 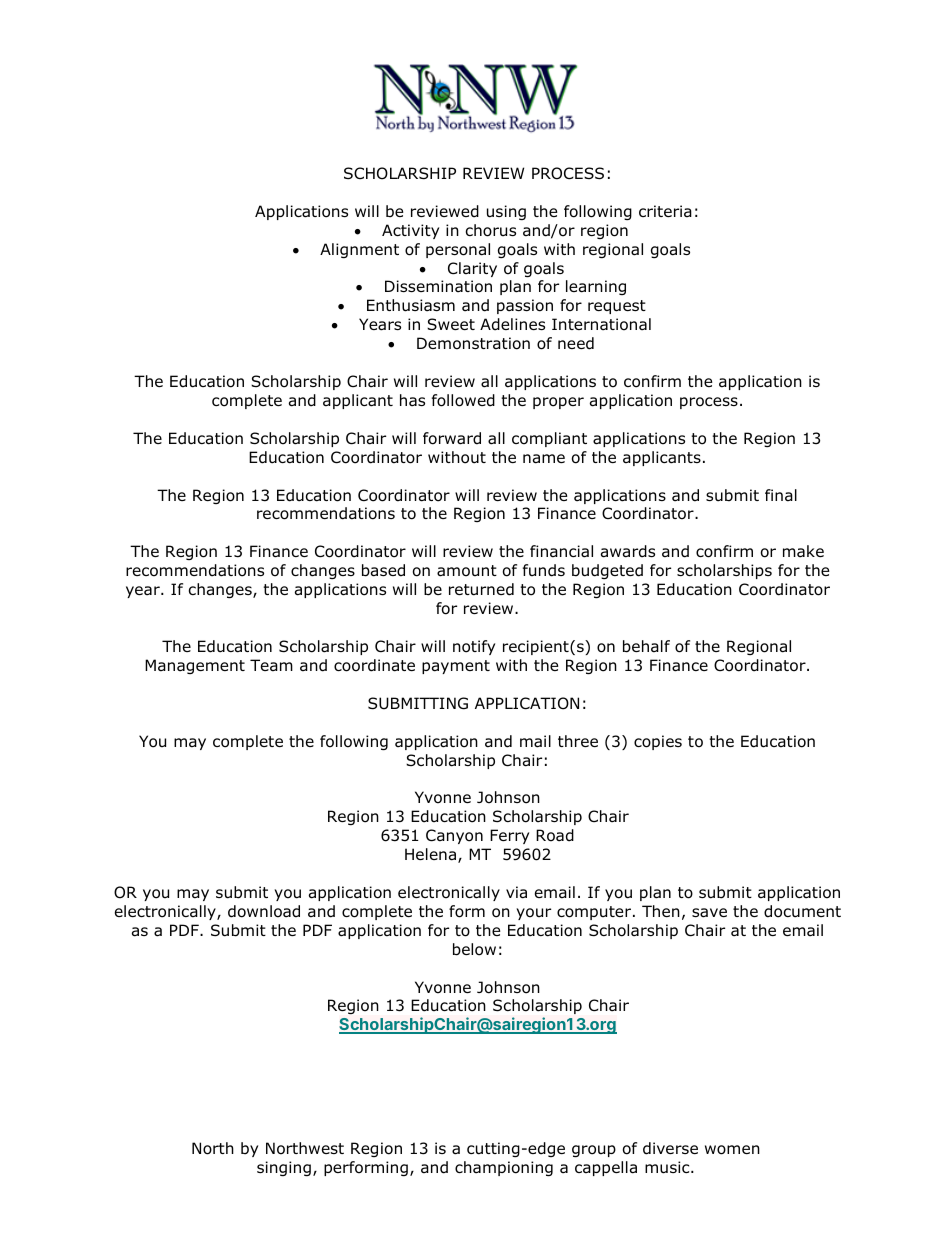 I want to click on Team, so click(x=271, y=665).
